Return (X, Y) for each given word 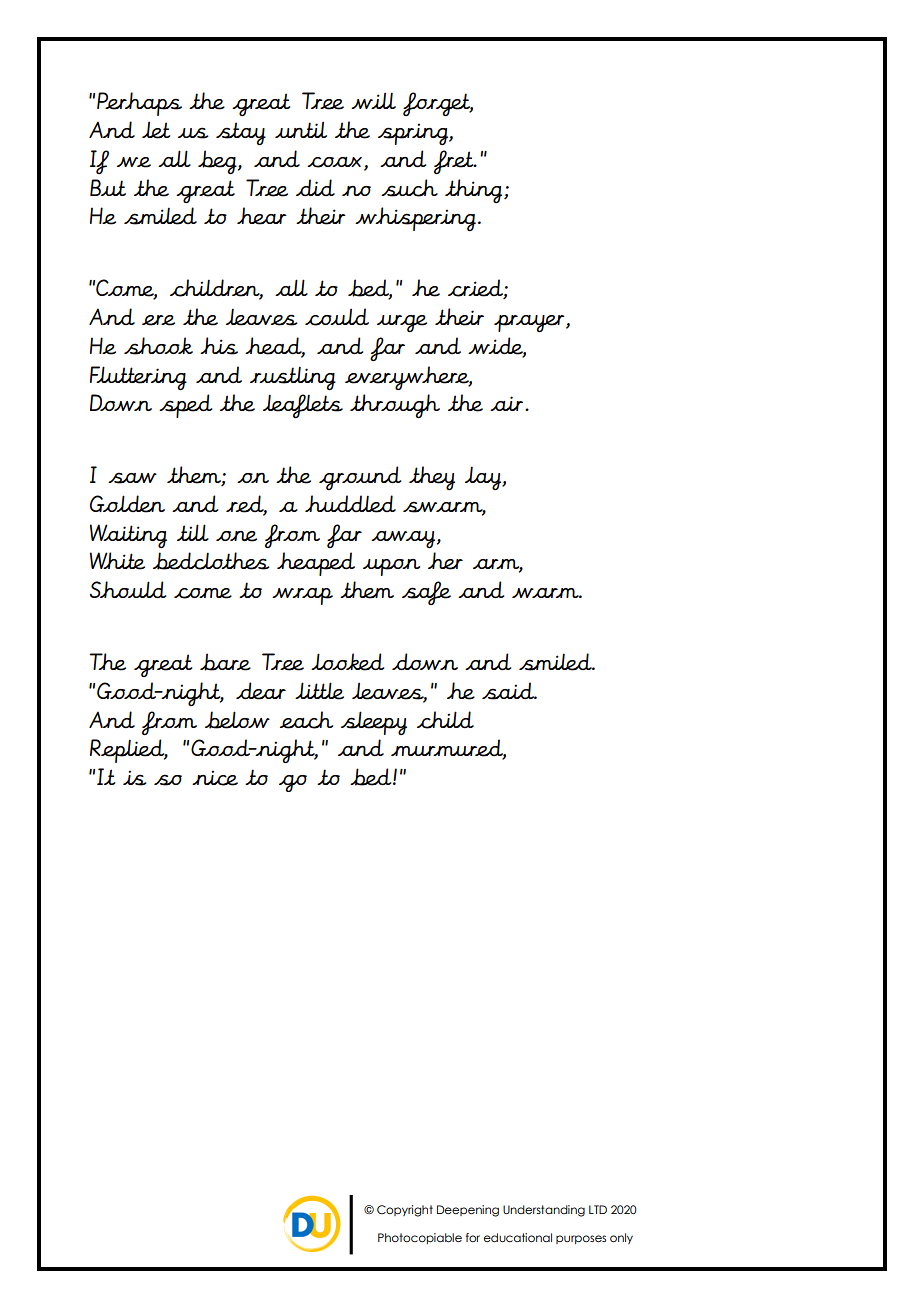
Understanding (544, 1211)
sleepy (374, 723)
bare (225, 662)
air (506, 403)
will (373, 101)
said (509, 691)
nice (215, 778)
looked (347, 662)
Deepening (468, 1211)
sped (185, 406)
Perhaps (139, 104)
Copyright (405, 1211)
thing (475, 191)
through (395, 406)
